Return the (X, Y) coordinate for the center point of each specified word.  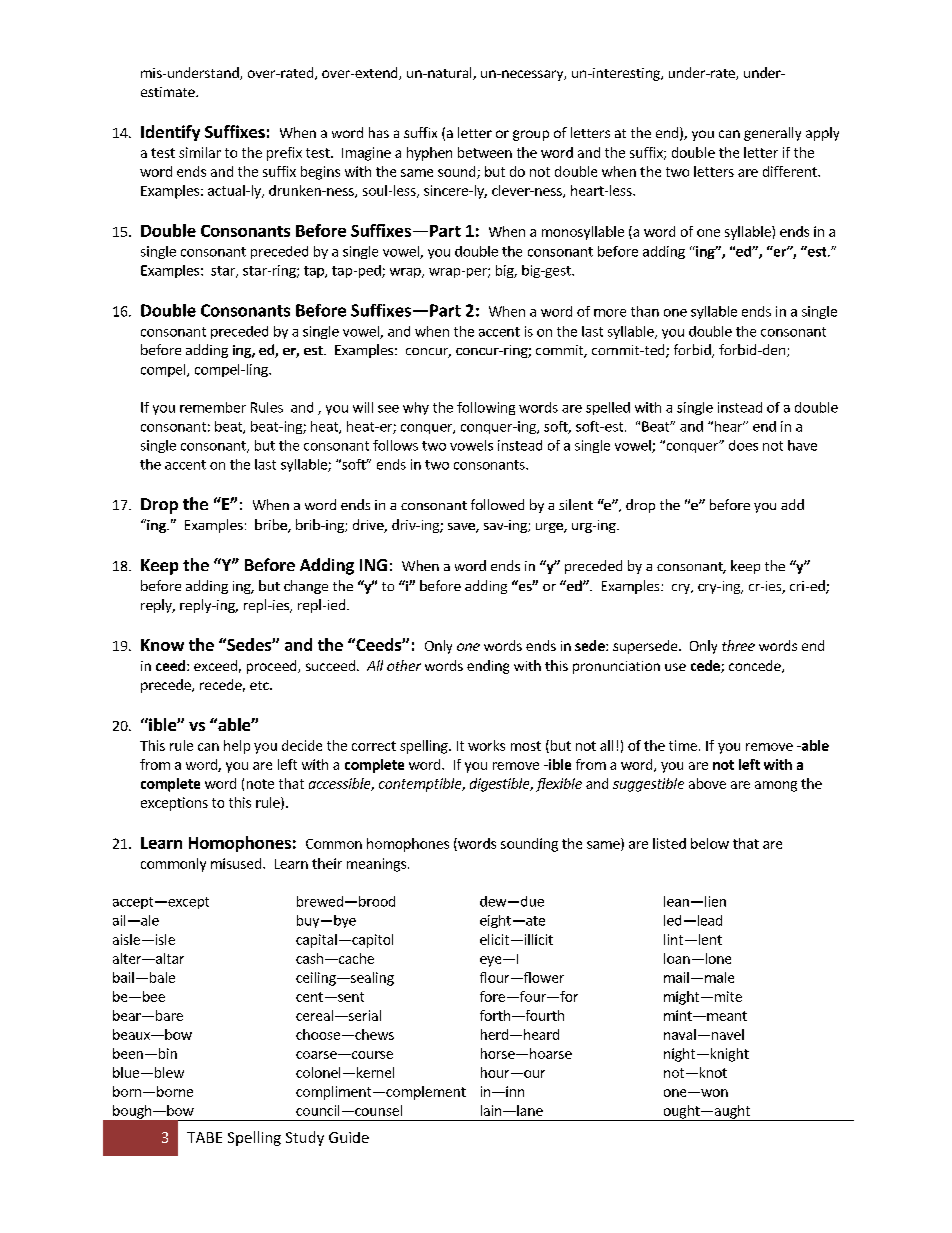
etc (260, 685)
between (485, 152)
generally (772, 134)
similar (200, 152)
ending (488, 667)
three (738, 645)
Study (305, 1138)
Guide (349, 1137)
